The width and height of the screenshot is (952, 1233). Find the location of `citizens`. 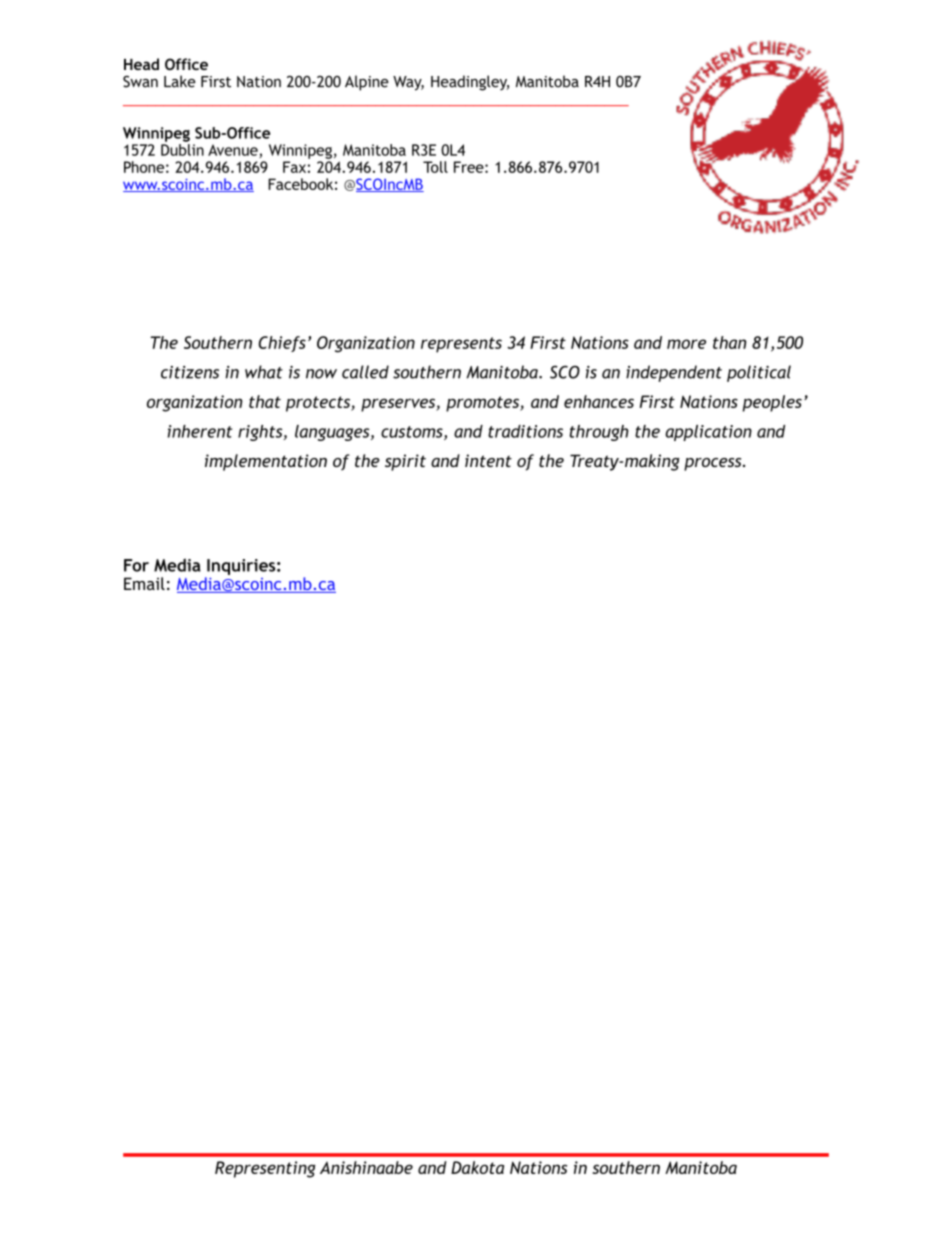

citizens is located at coordinates (190, 372).
